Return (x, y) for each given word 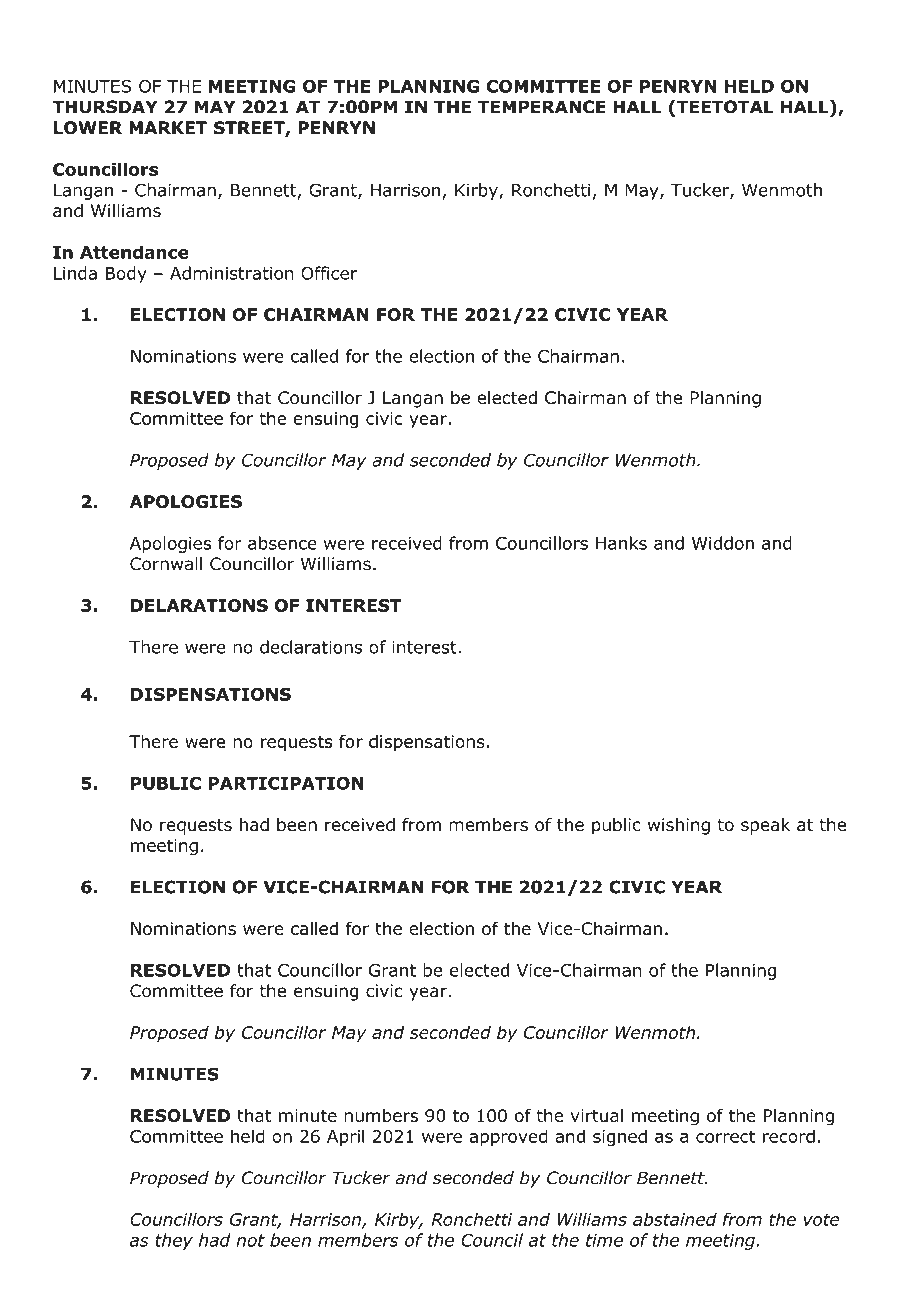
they (174, 1241)
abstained (675, 1219)
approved (508, 1137)
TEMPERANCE (542, 107)
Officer (329, 273)
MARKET (168, 127)
